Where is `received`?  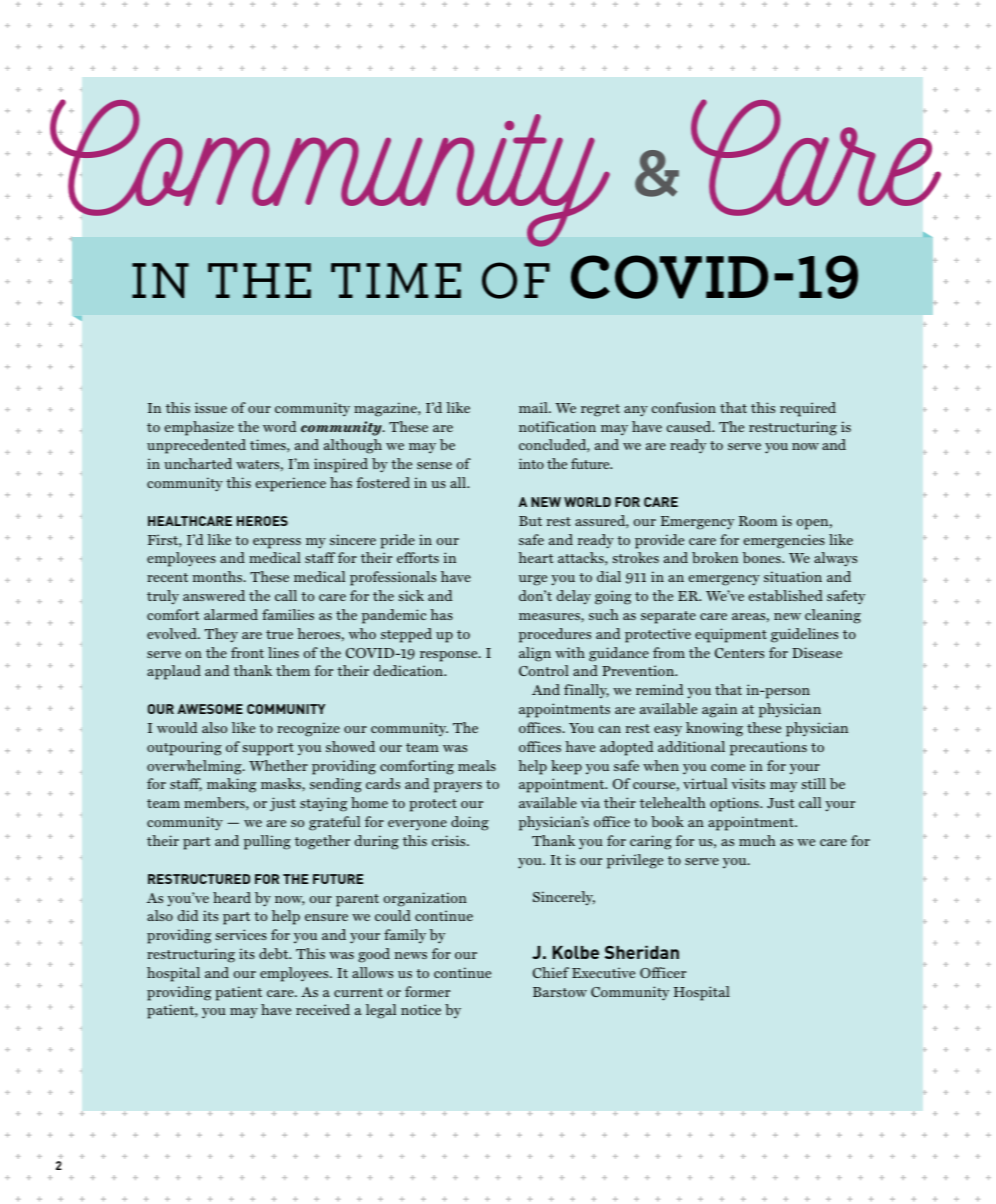
received is located at coordinates (323, 1009).
